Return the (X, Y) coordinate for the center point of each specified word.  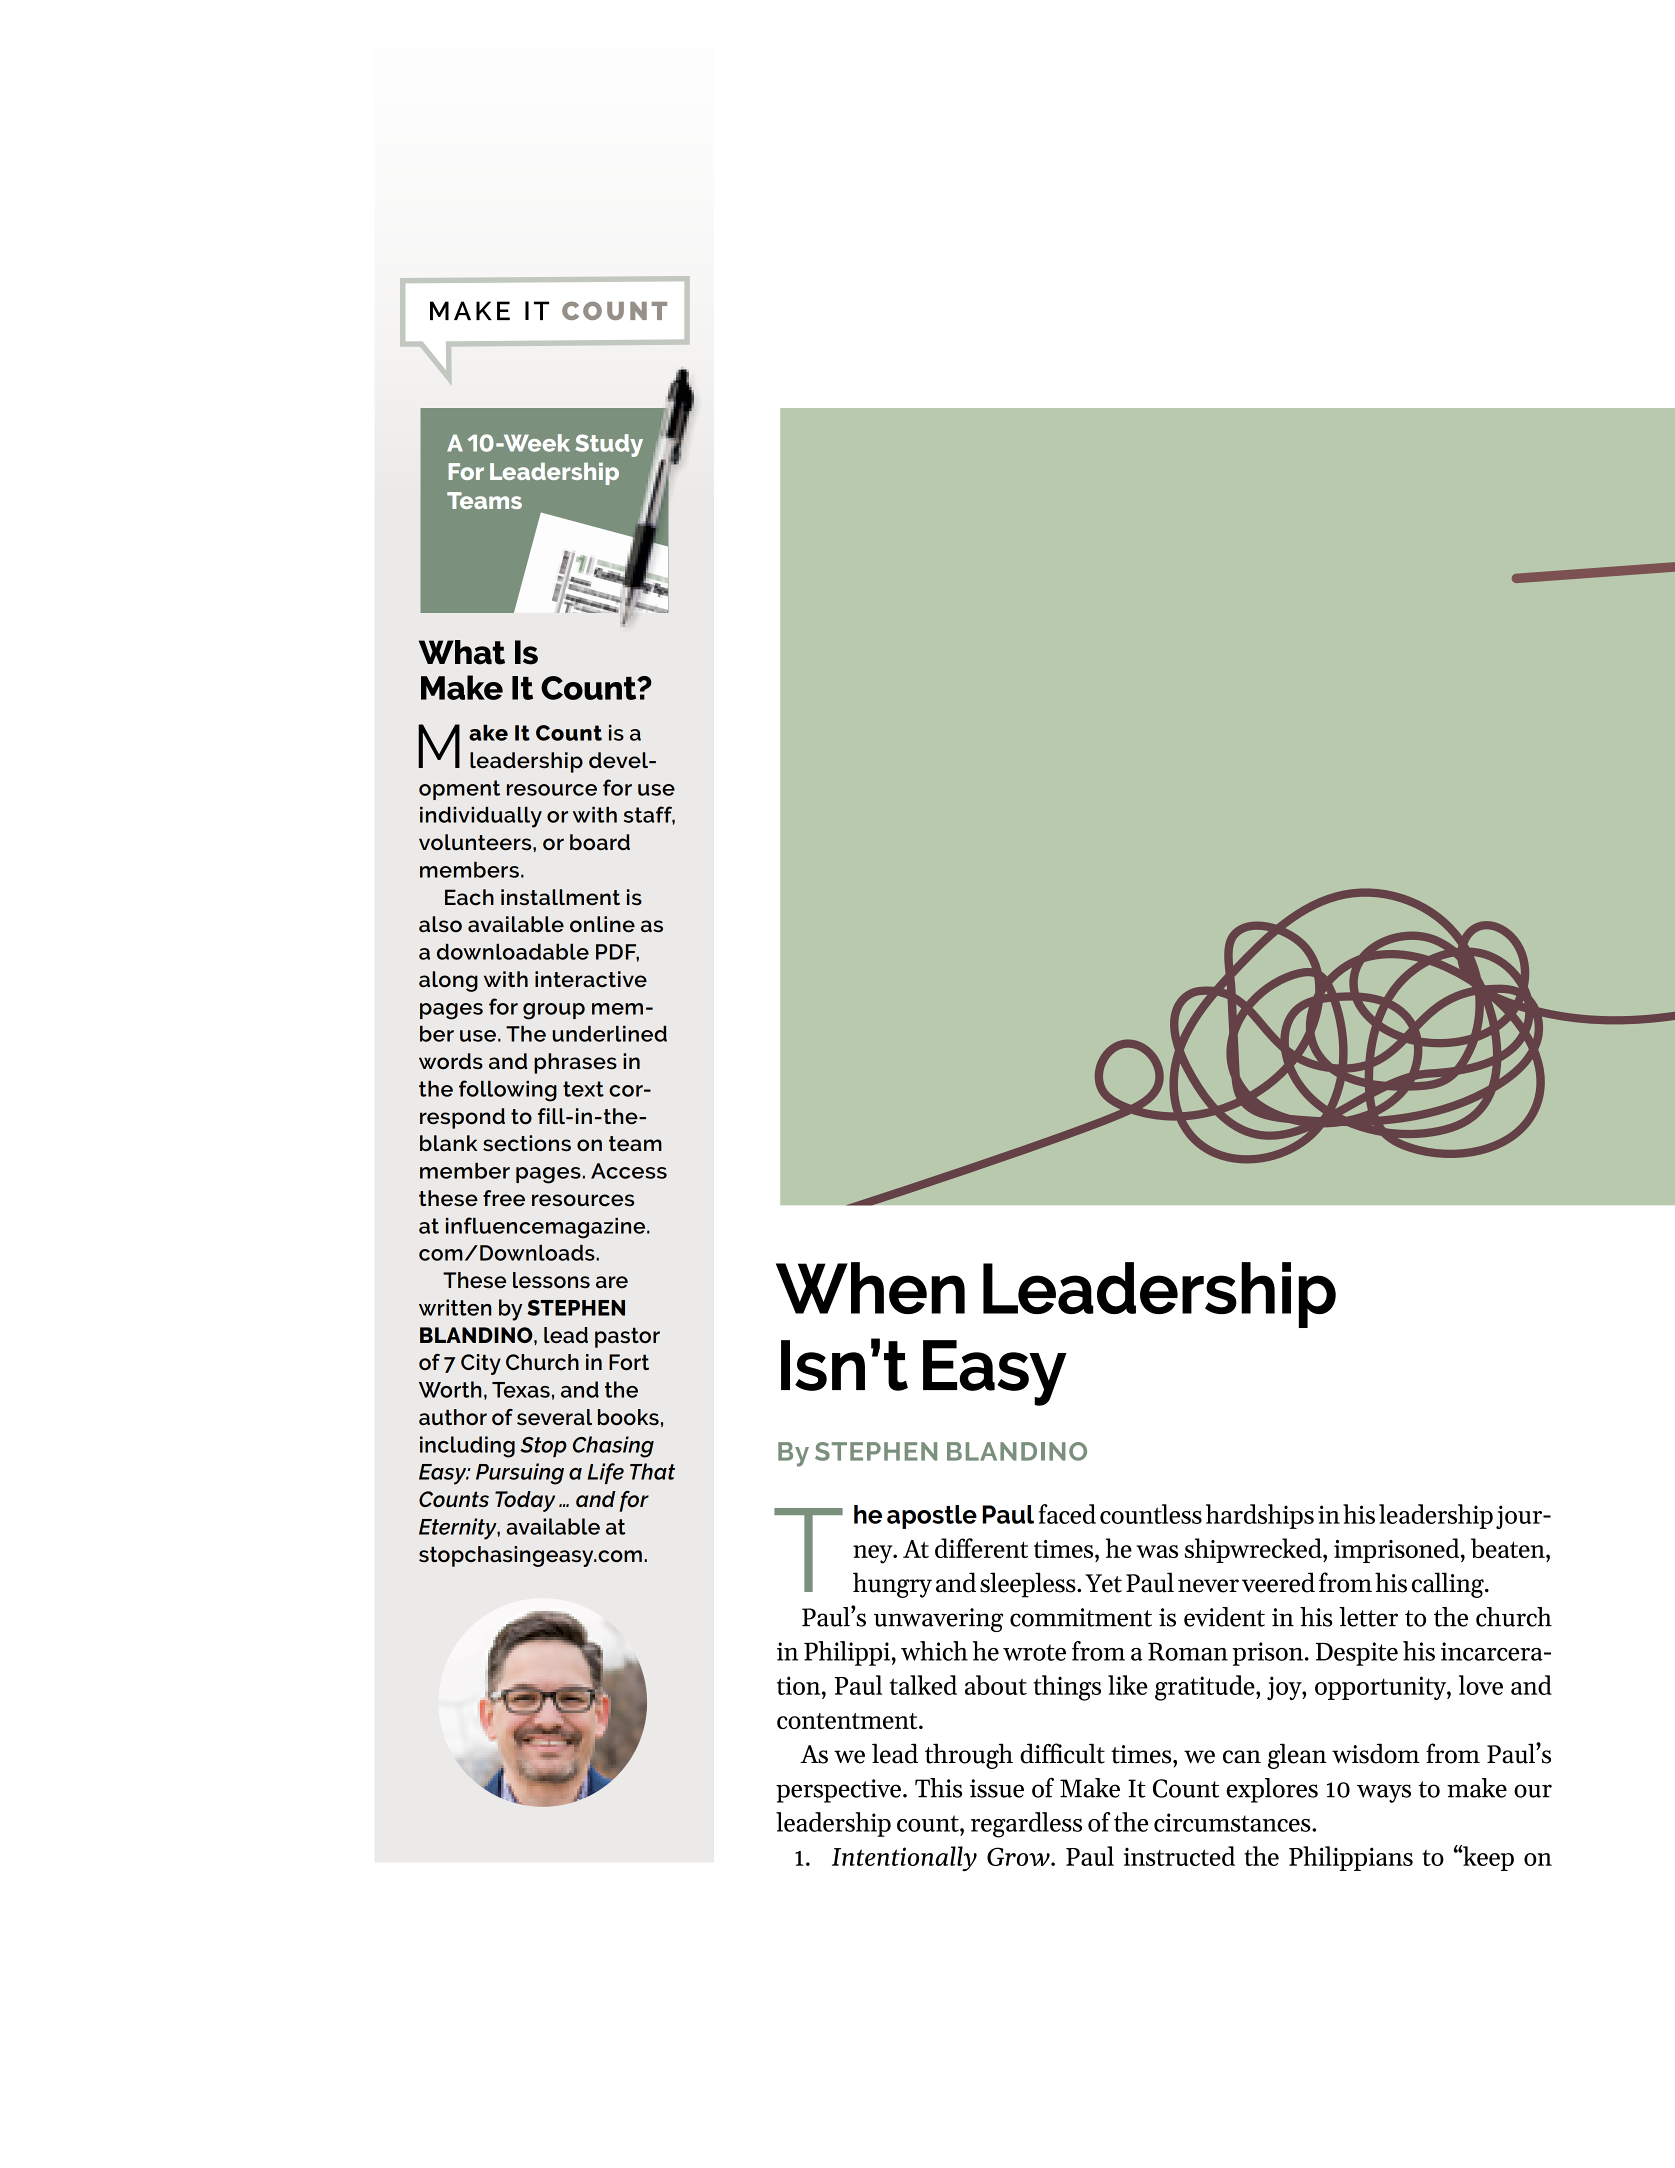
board (600, 842)
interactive (591, 979)
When (870, 1288)
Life (606, 1473)
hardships (1260, 1516)
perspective (838, 1791)
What (462, 652)
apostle (932, 1517)
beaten (1509, 1548)
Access (629, 1171)
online (602, 924)
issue (997, 1788)
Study (609, 445)
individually (481, 817)
